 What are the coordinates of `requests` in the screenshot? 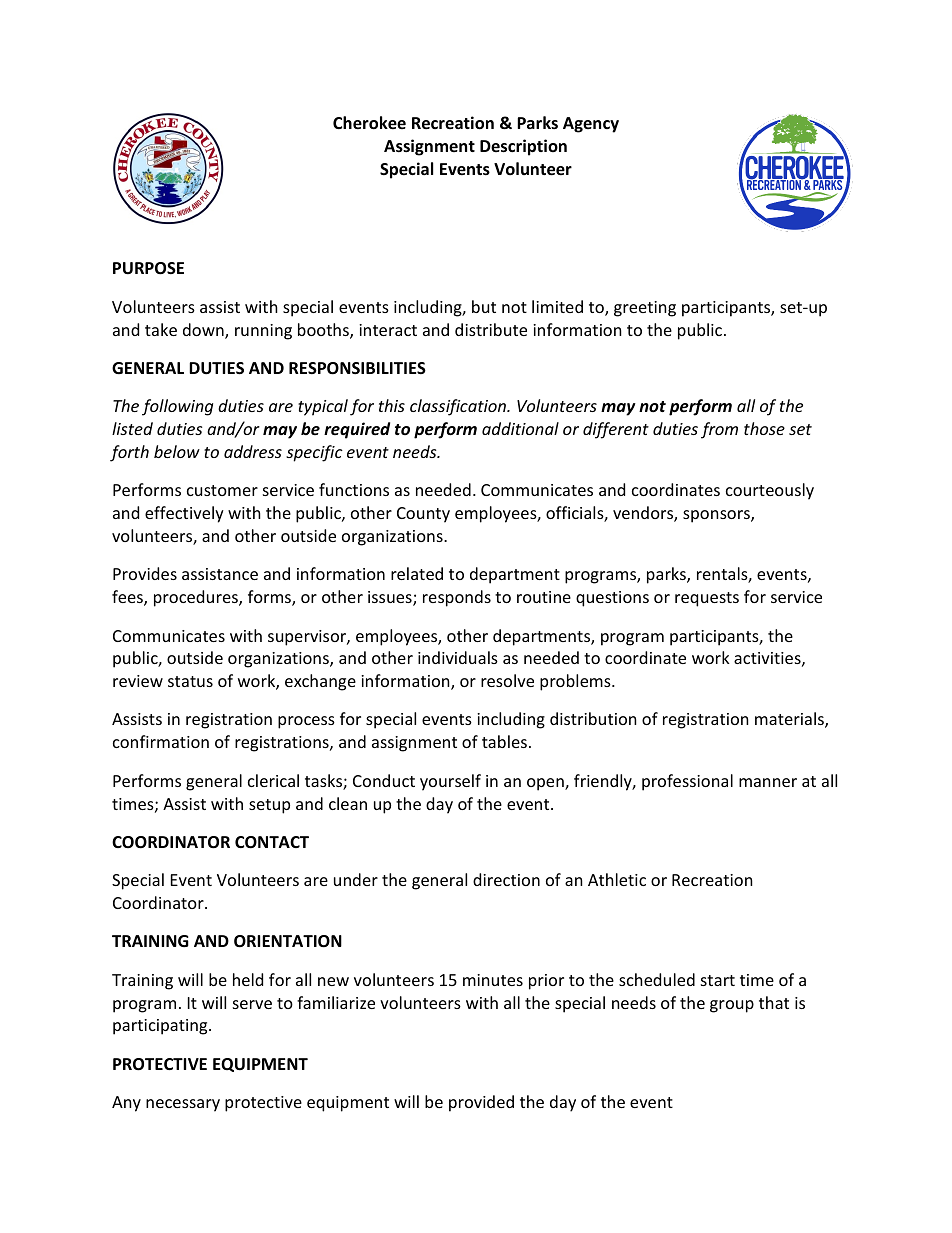 It's located at (707, 599).
